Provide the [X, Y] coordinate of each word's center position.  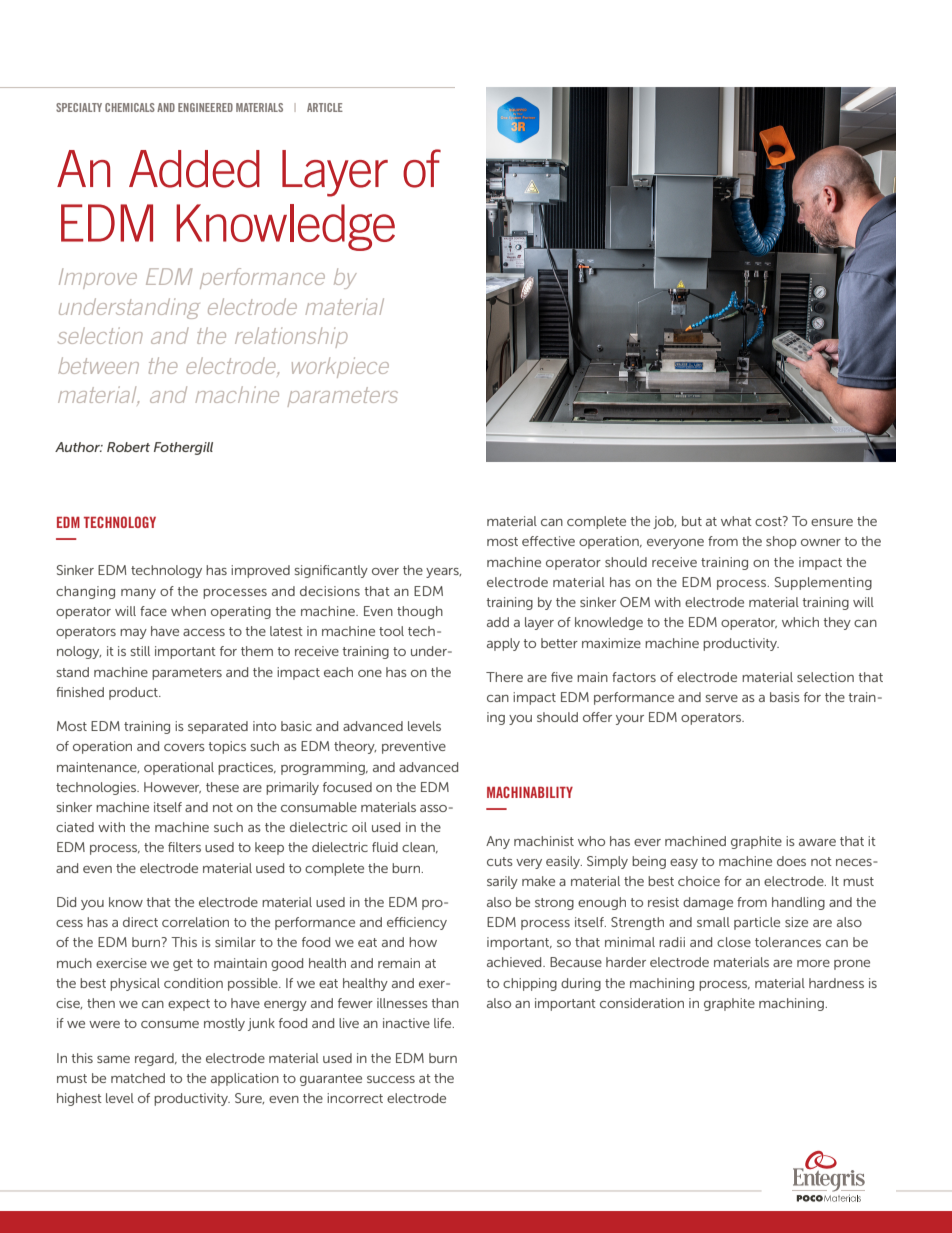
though [420, 612]
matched [138, 1078]
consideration [642, 1003]
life [444, 1023]
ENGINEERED [205, 107]
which [800, 622]
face [153, 611]
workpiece [340, 367]
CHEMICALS [130, 107]
